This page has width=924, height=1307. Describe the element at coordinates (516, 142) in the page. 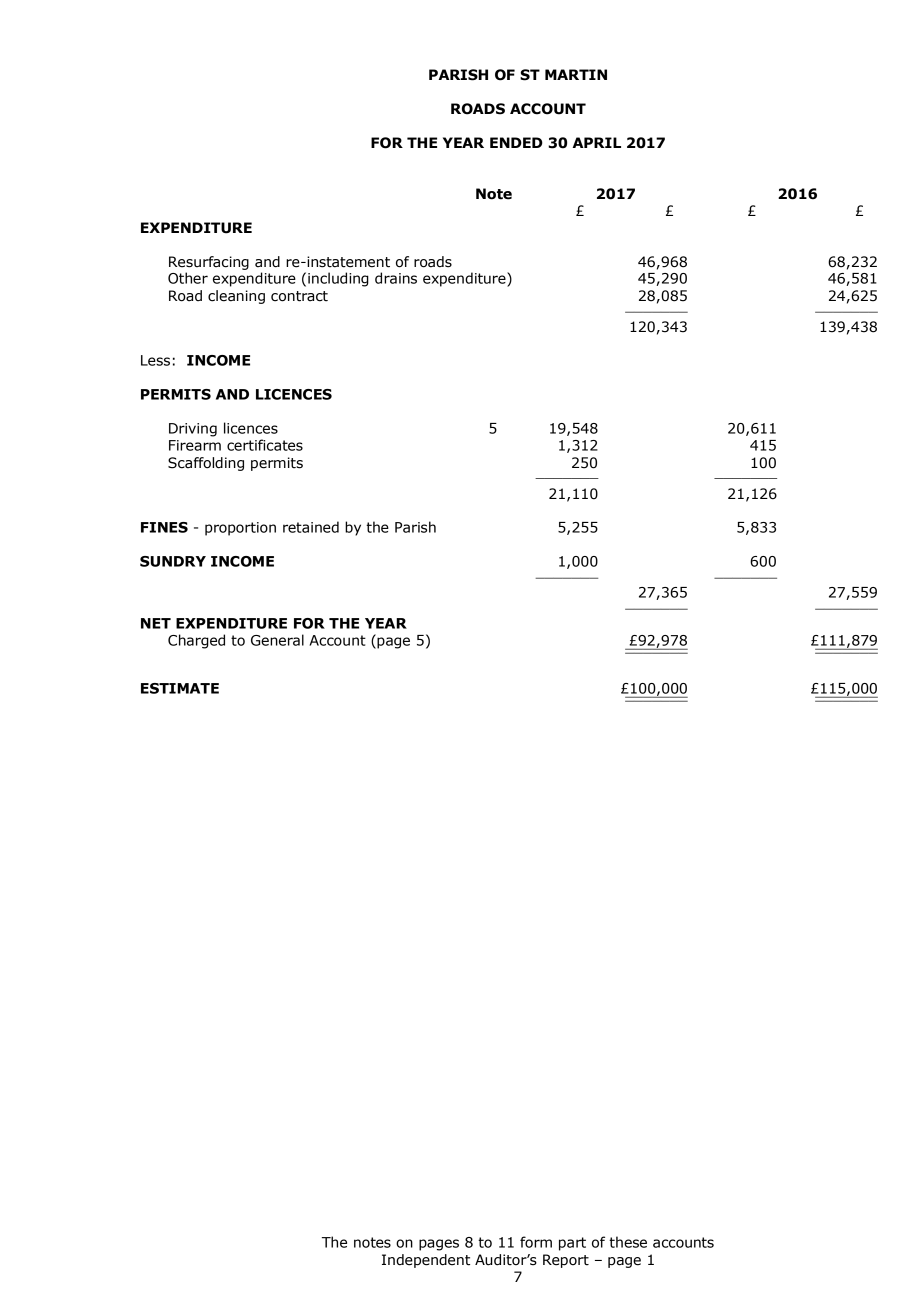

I see `ENDED` at that location.
